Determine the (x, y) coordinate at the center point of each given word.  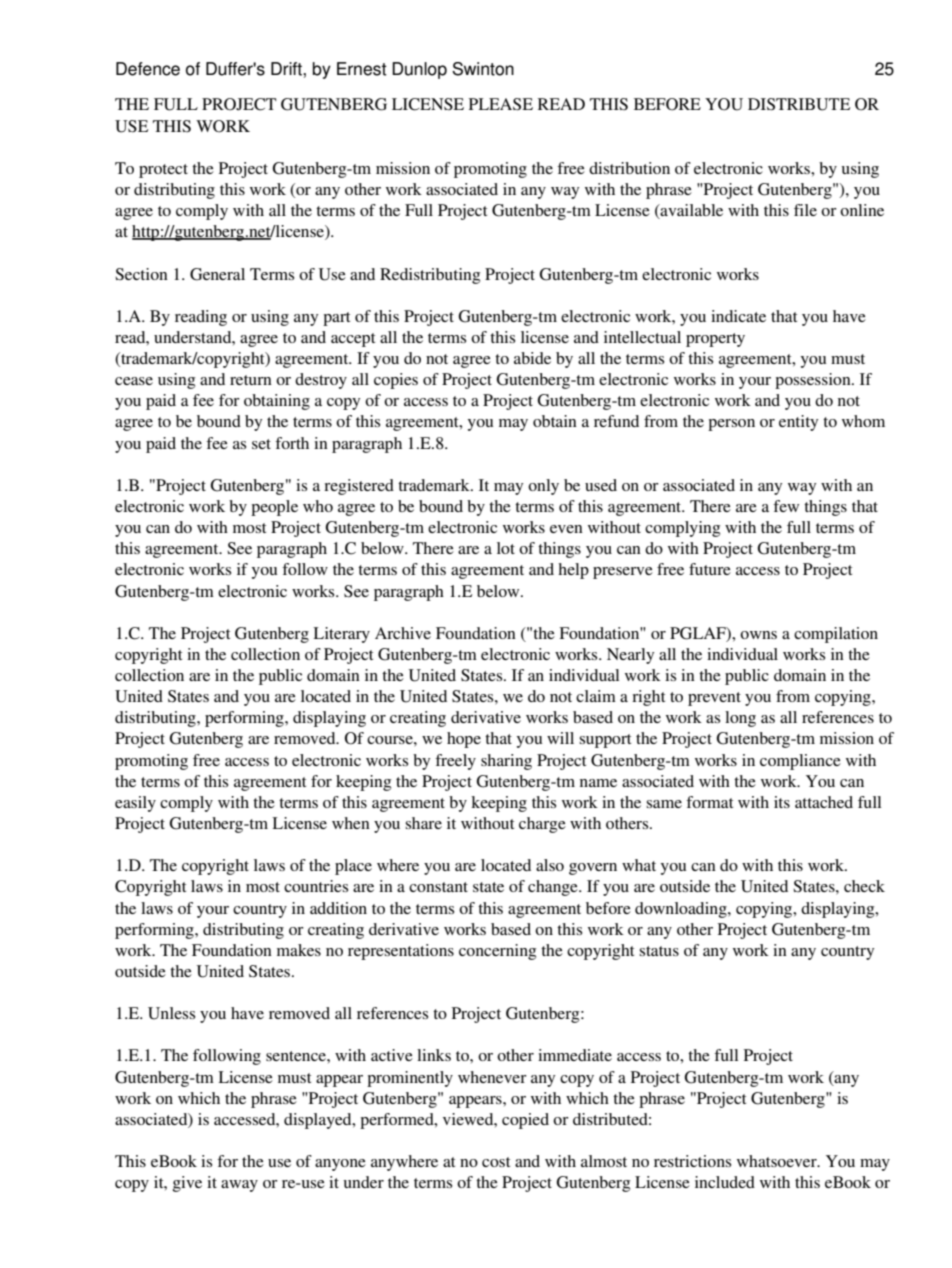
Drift (287, 69)
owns (758, 635)
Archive (403, 633)
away (239, 1186)
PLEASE (501, 104)
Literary (341, 635)
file (805, 210)
